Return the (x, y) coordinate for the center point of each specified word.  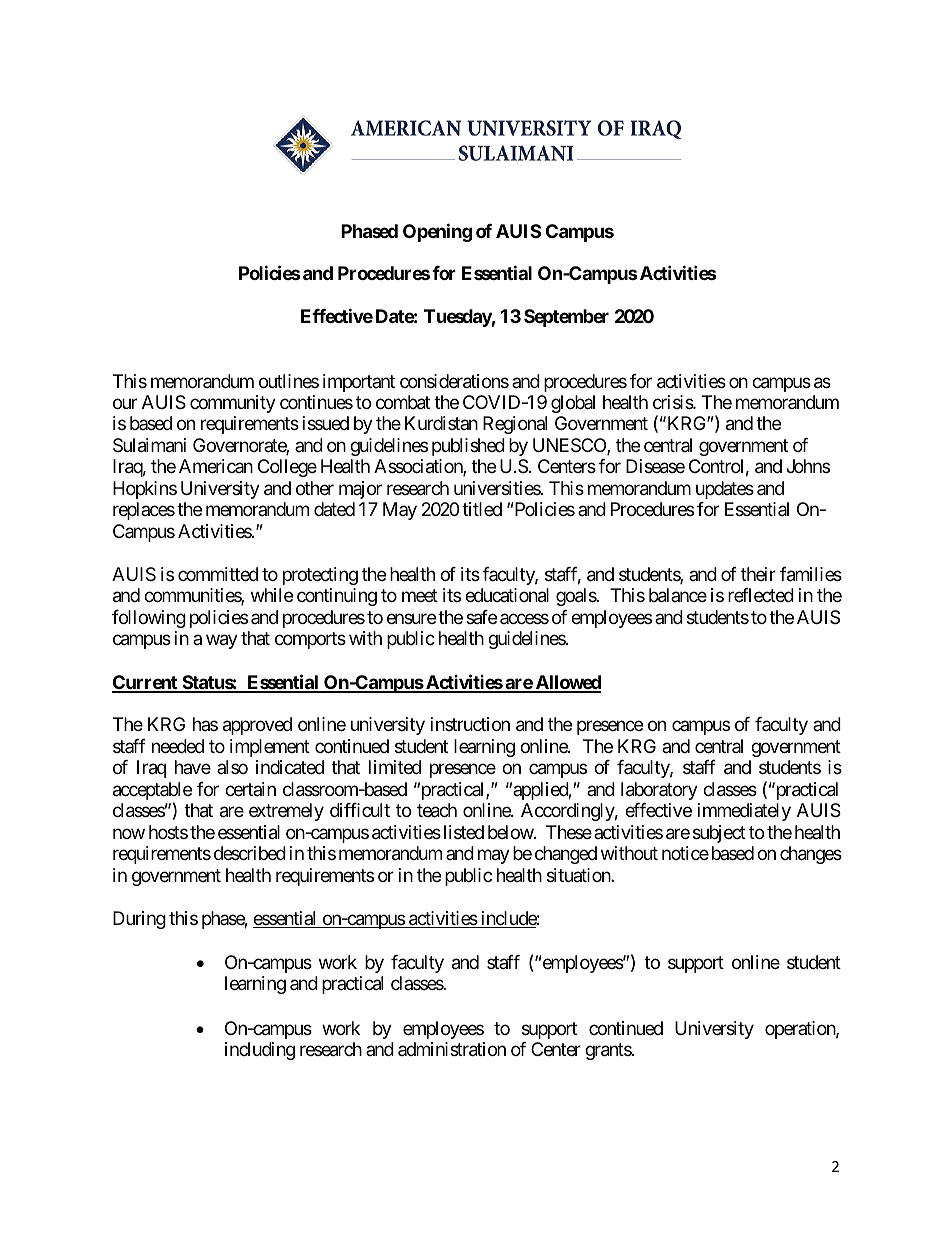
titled (482, 509)
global (573, 404)
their (758, 574)
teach (437, 810)
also (232, 767)
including (260, 1051)
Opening (437, 232)
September (566, 318)
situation (579, 875)
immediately (744, 812)
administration (452, 1049)
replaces (144, 511)
